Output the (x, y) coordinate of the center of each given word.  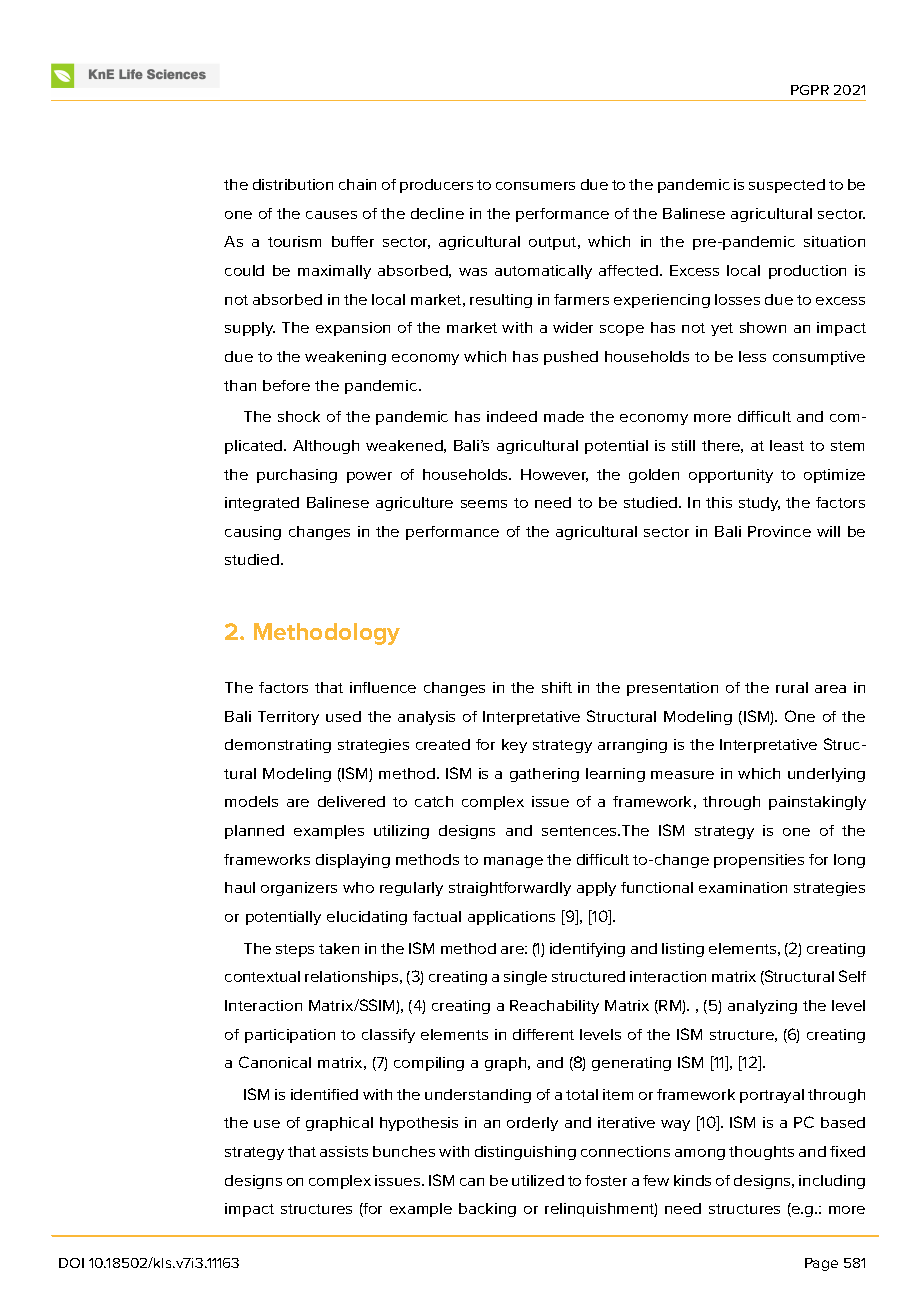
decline (437, 213)
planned (254, 832)
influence (383, 687)
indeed (512, 416)
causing (253, 533)
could (244, 270)
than (240, 385)
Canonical (275, 1062)
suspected (787, 186)
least (787, 445)
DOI (71, 1263)
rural (792, 687)
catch (434, 801)
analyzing (762, 1007)
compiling (429, 1064)
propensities (759, 861)
